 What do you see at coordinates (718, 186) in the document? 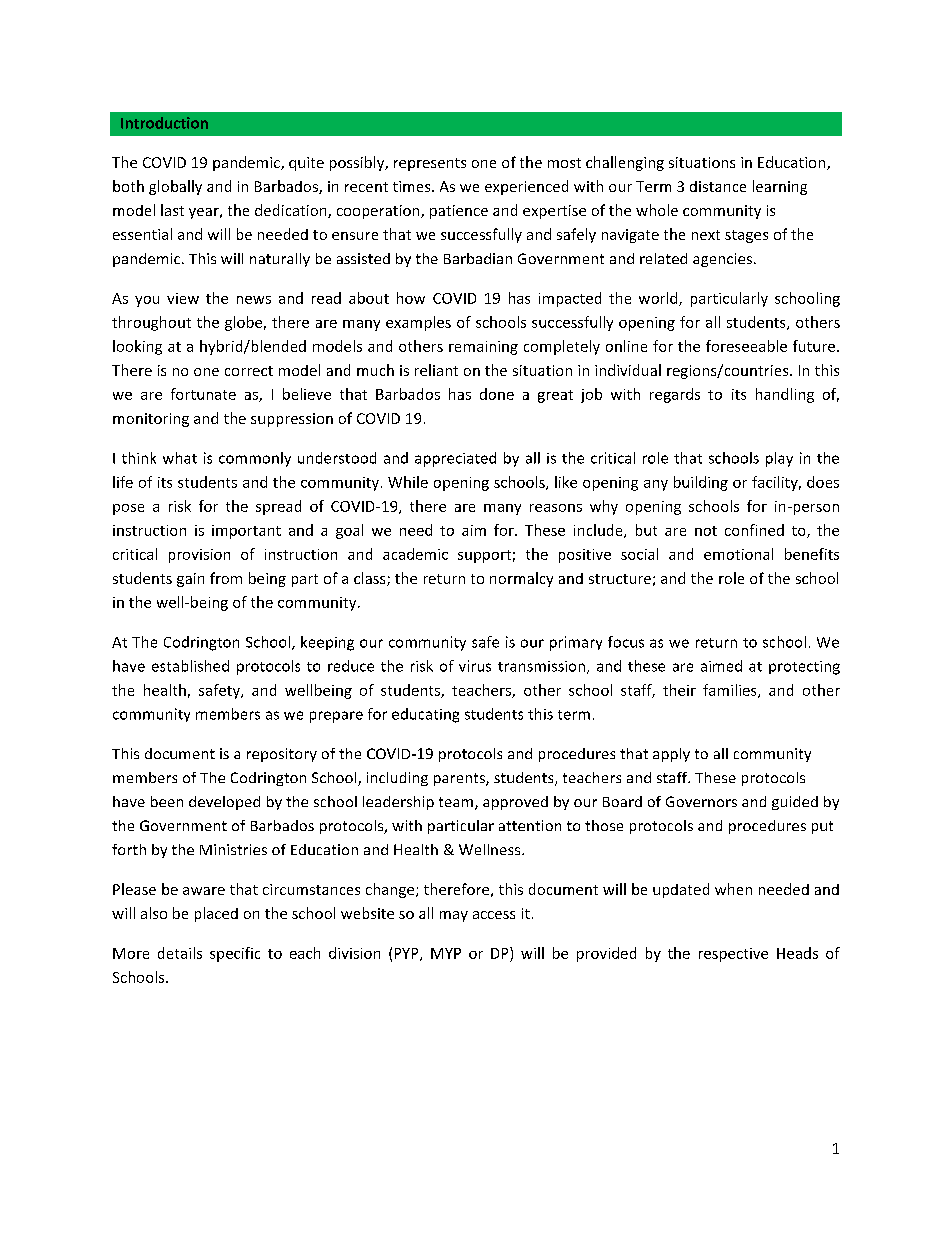
I see `distance` at bounding box center [718, 186].
